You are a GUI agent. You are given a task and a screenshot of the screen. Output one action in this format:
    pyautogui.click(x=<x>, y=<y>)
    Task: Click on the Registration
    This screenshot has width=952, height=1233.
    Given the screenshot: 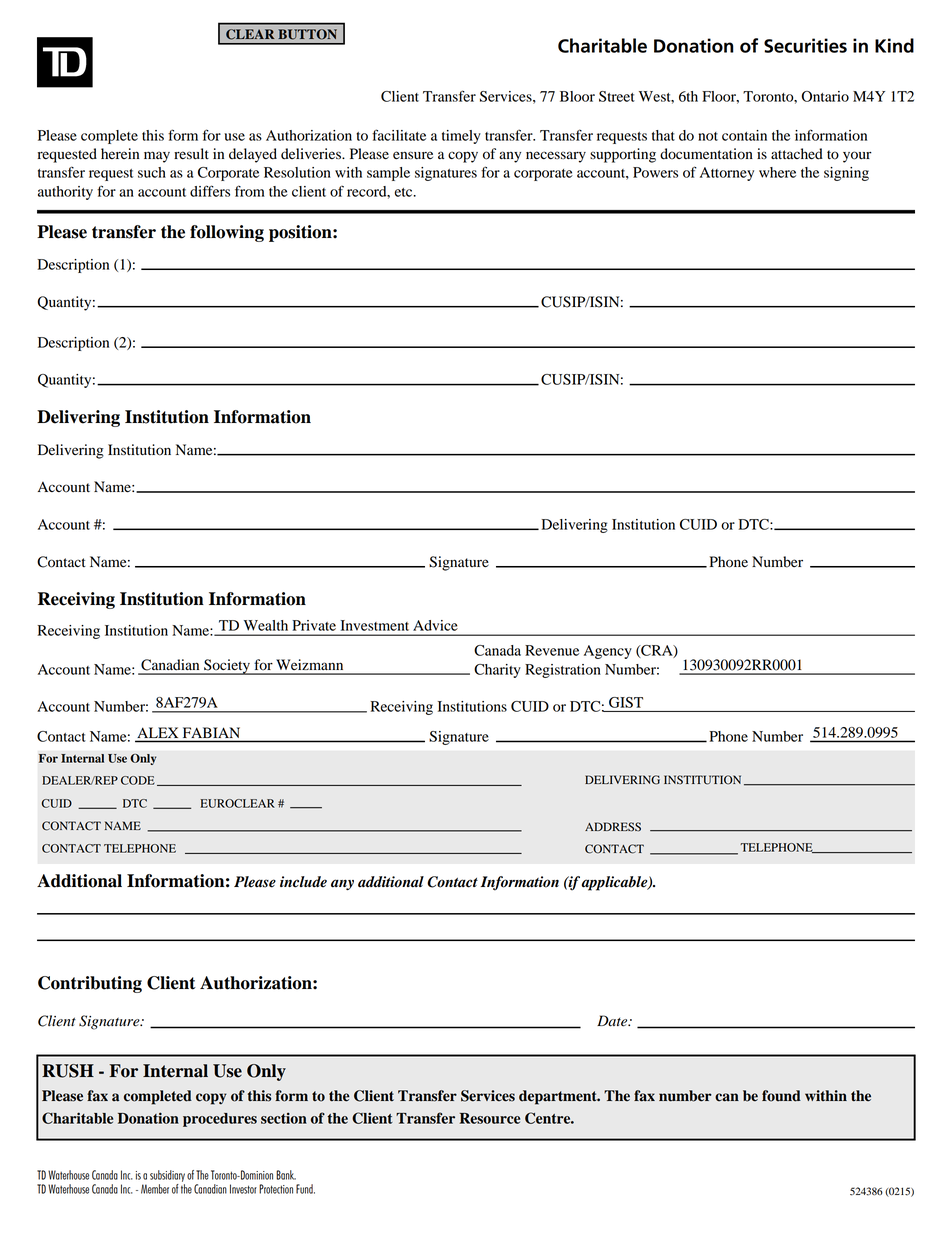 What is the action you would take?
    pyautogui.click(x=563, y=671)
